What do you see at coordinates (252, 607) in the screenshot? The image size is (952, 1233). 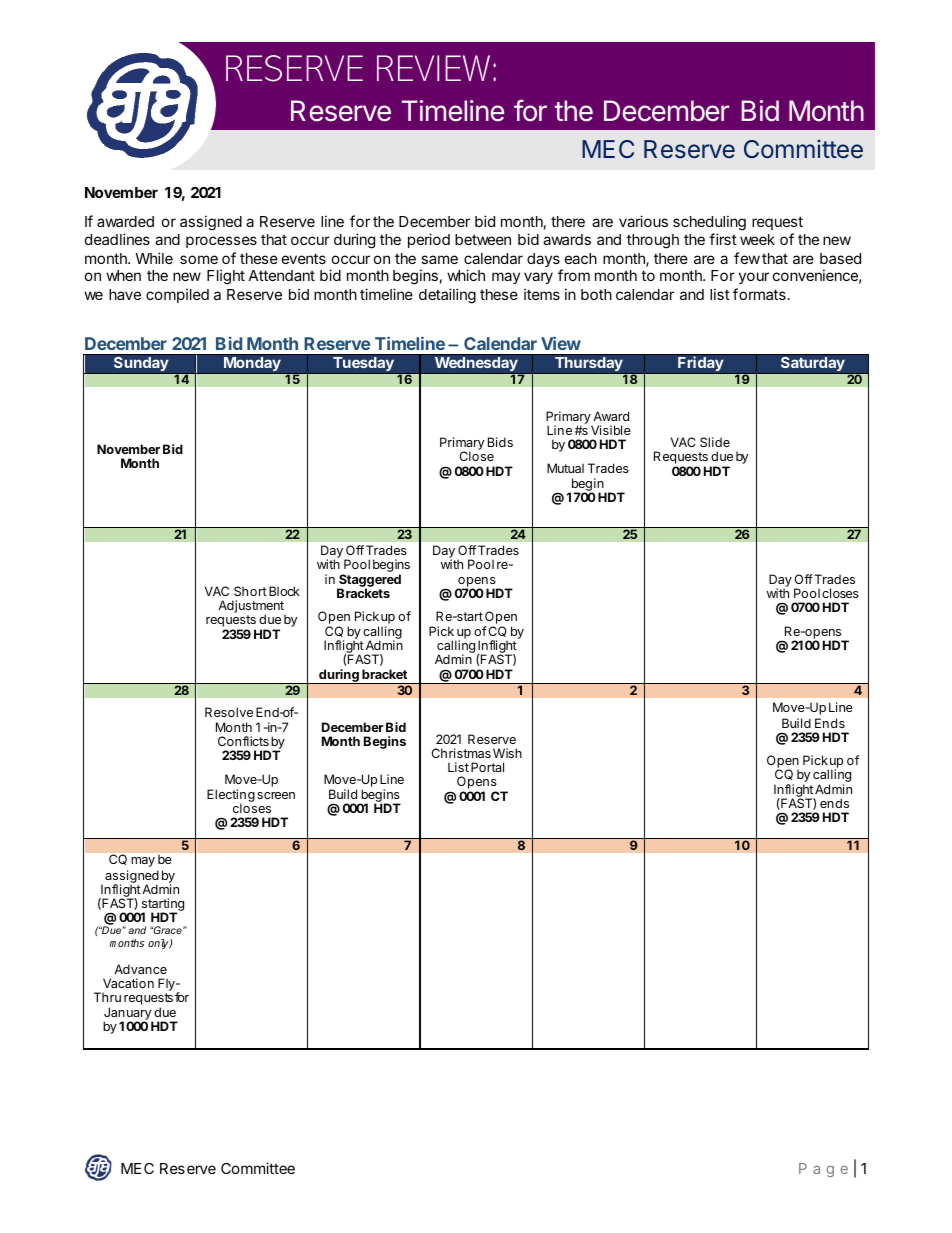 I see `Adjustment` at bounding box center [252, 607].
